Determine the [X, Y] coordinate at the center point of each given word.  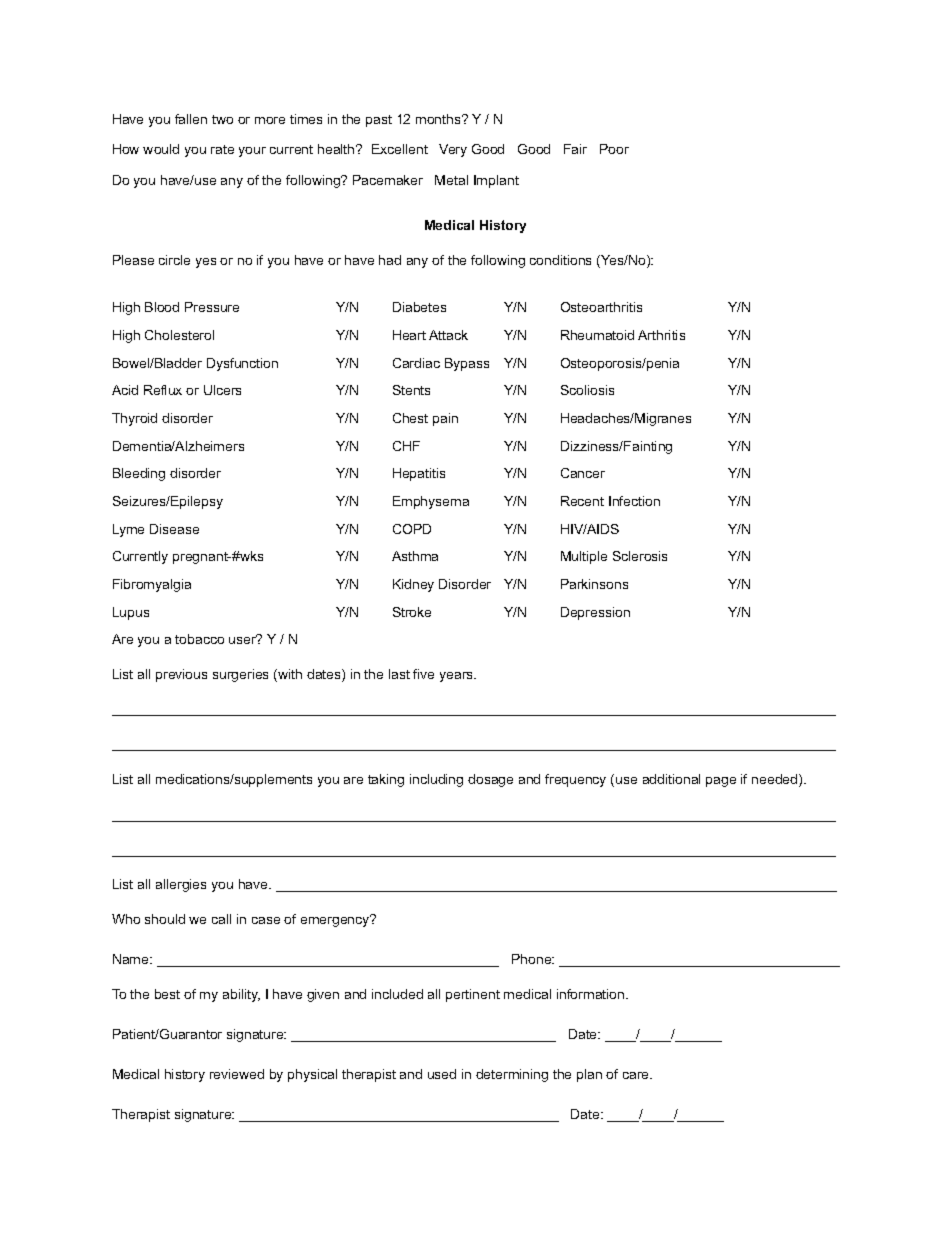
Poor [614, 149]
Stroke [412, 612]
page [721, 782]
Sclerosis [640, 556]
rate [222, 149]
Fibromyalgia [152, 585]
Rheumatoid [597, 335]
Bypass [467, 364]
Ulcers [222, 390]
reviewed [237, 1074]
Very [453, 150]
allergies [181, 885]
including [436, 780]
